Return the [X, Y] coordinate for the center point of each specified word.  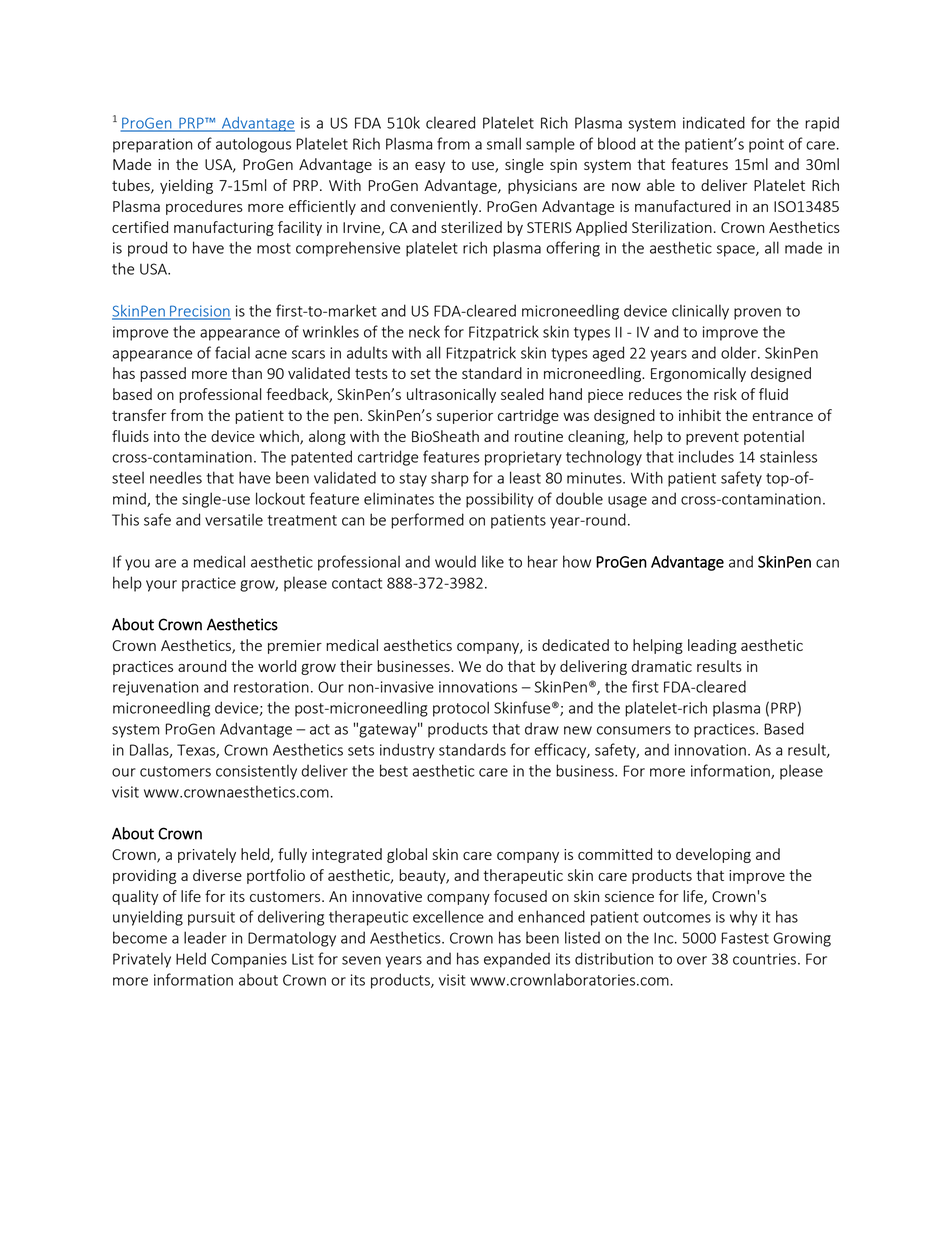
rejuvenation [155, 688]
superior [465, 417]
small [504, 143]
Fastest [745, 938]
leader [205, 937]
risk [725, 394]
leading [712, 646]
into [167, 436]
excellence [448, 916]
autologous [253, 145]
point [766, 145]
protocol [461, 709]
